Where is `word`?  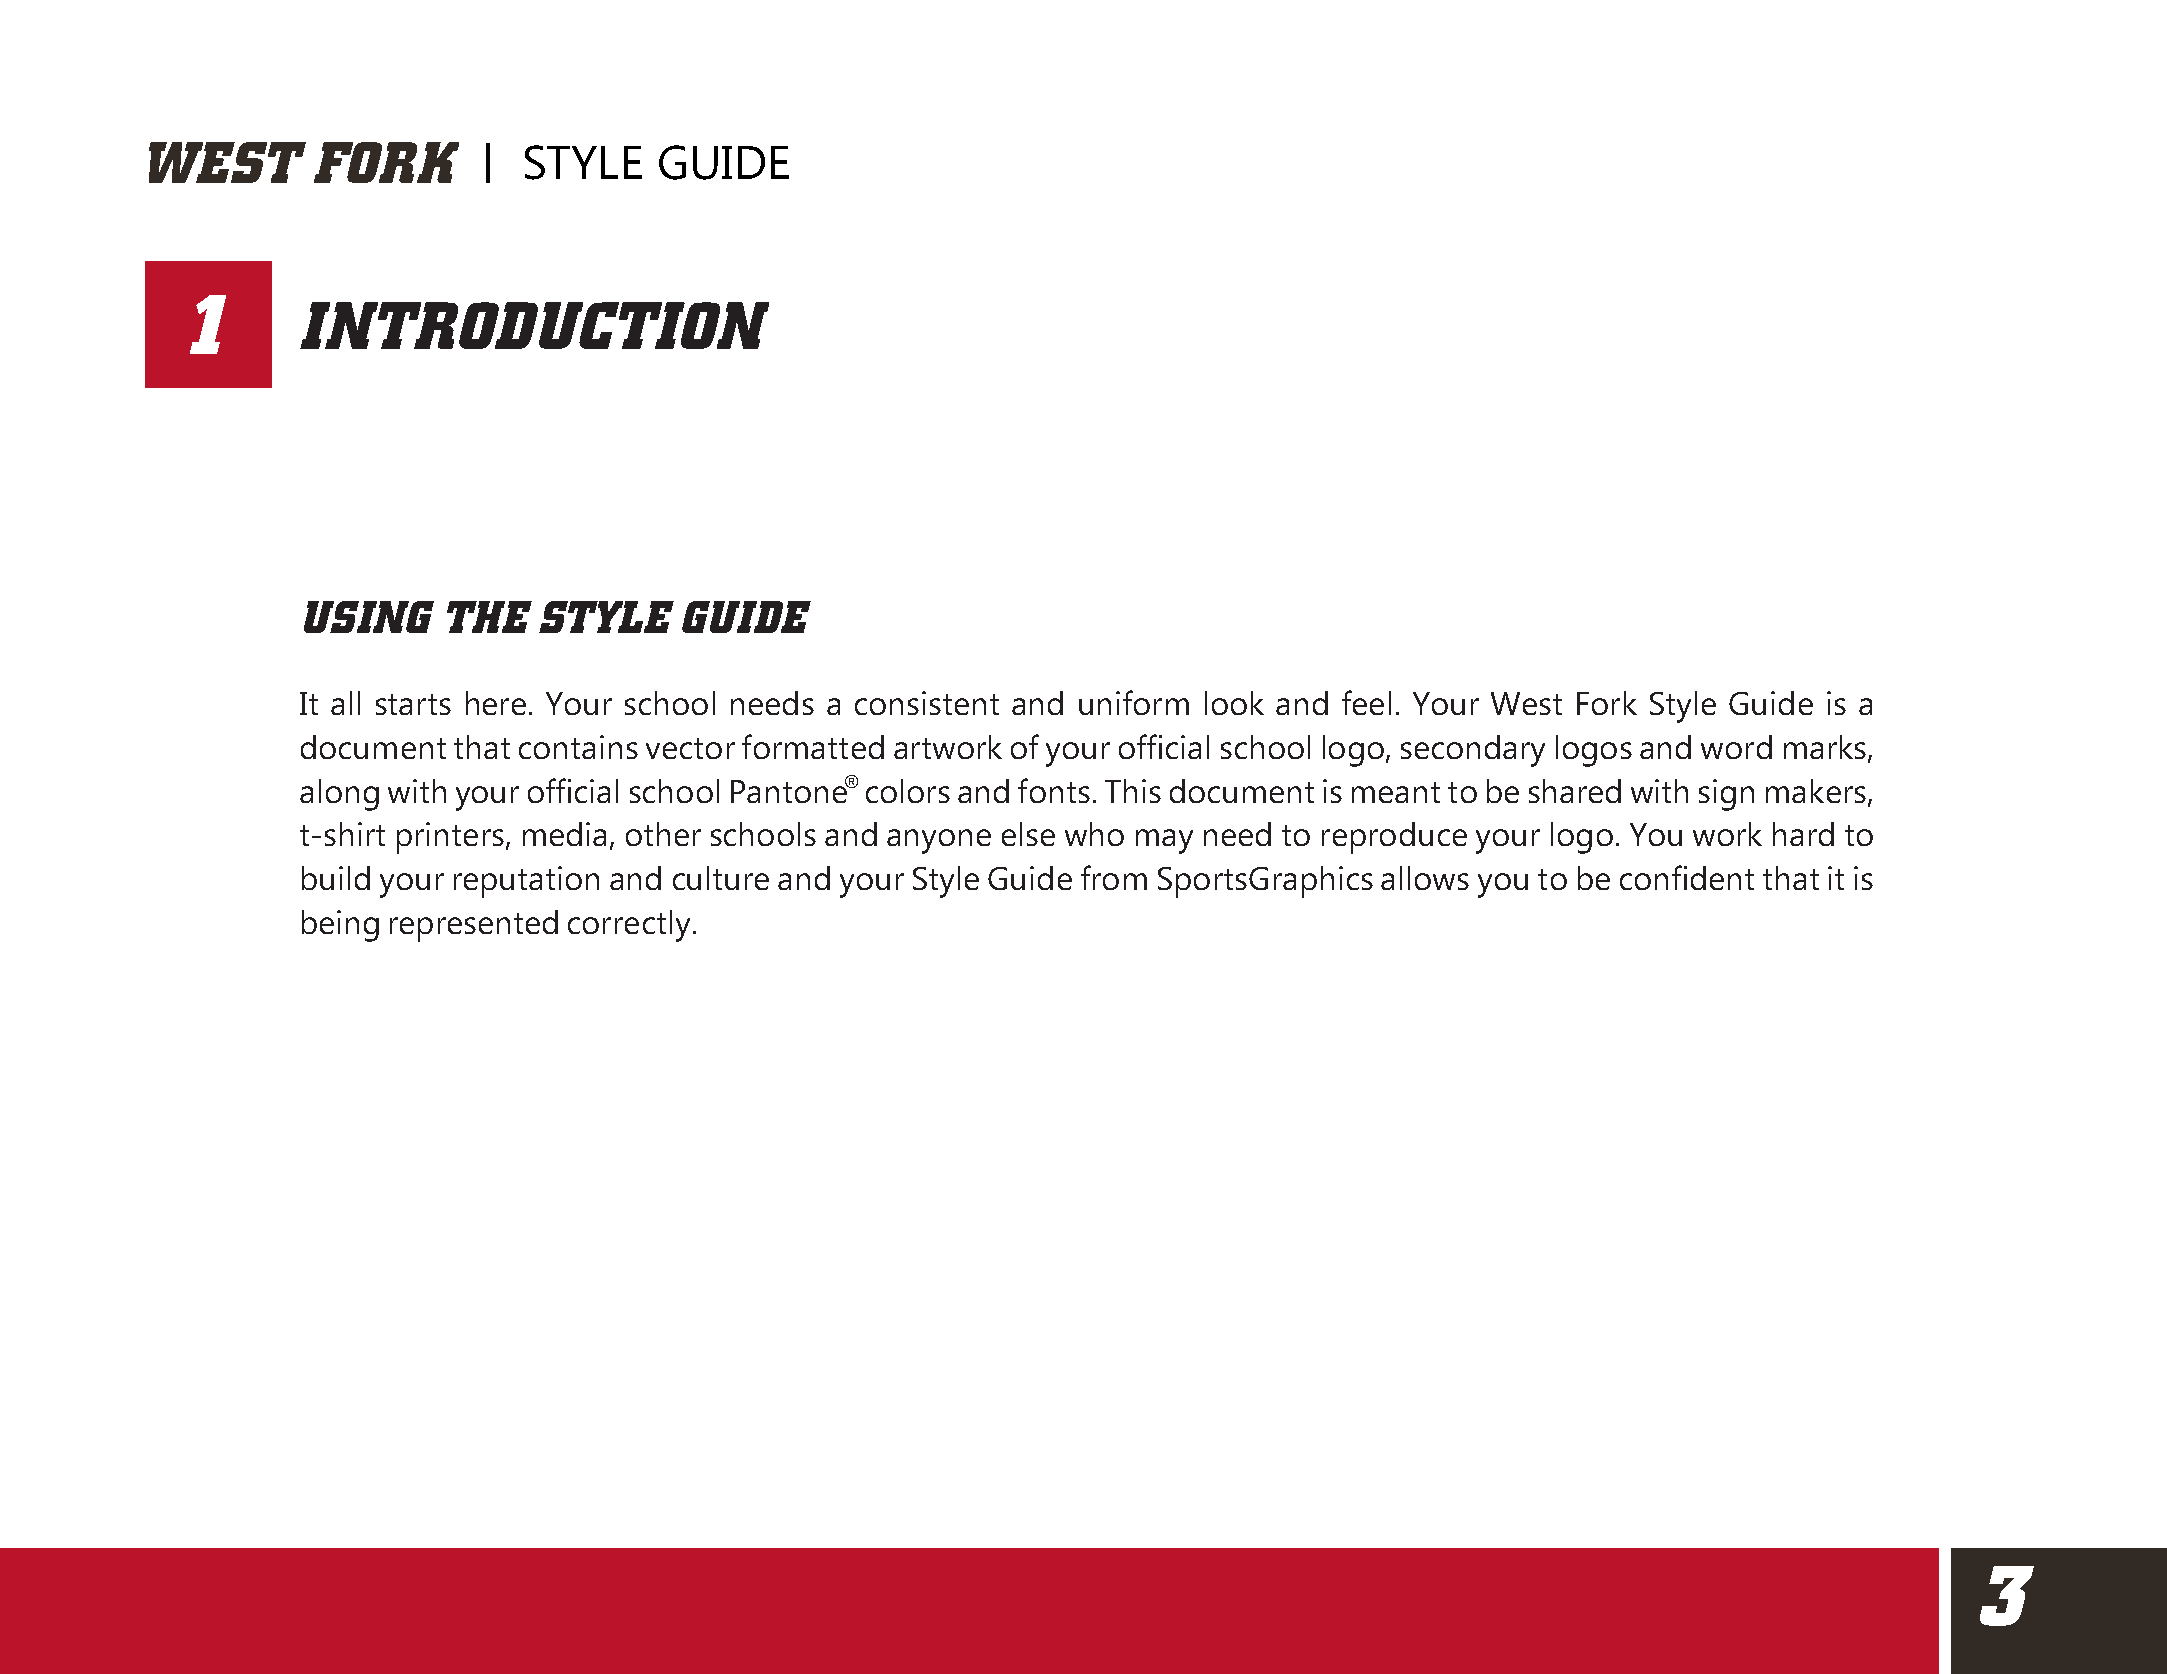 word is located at coordinates (1736, 747).
